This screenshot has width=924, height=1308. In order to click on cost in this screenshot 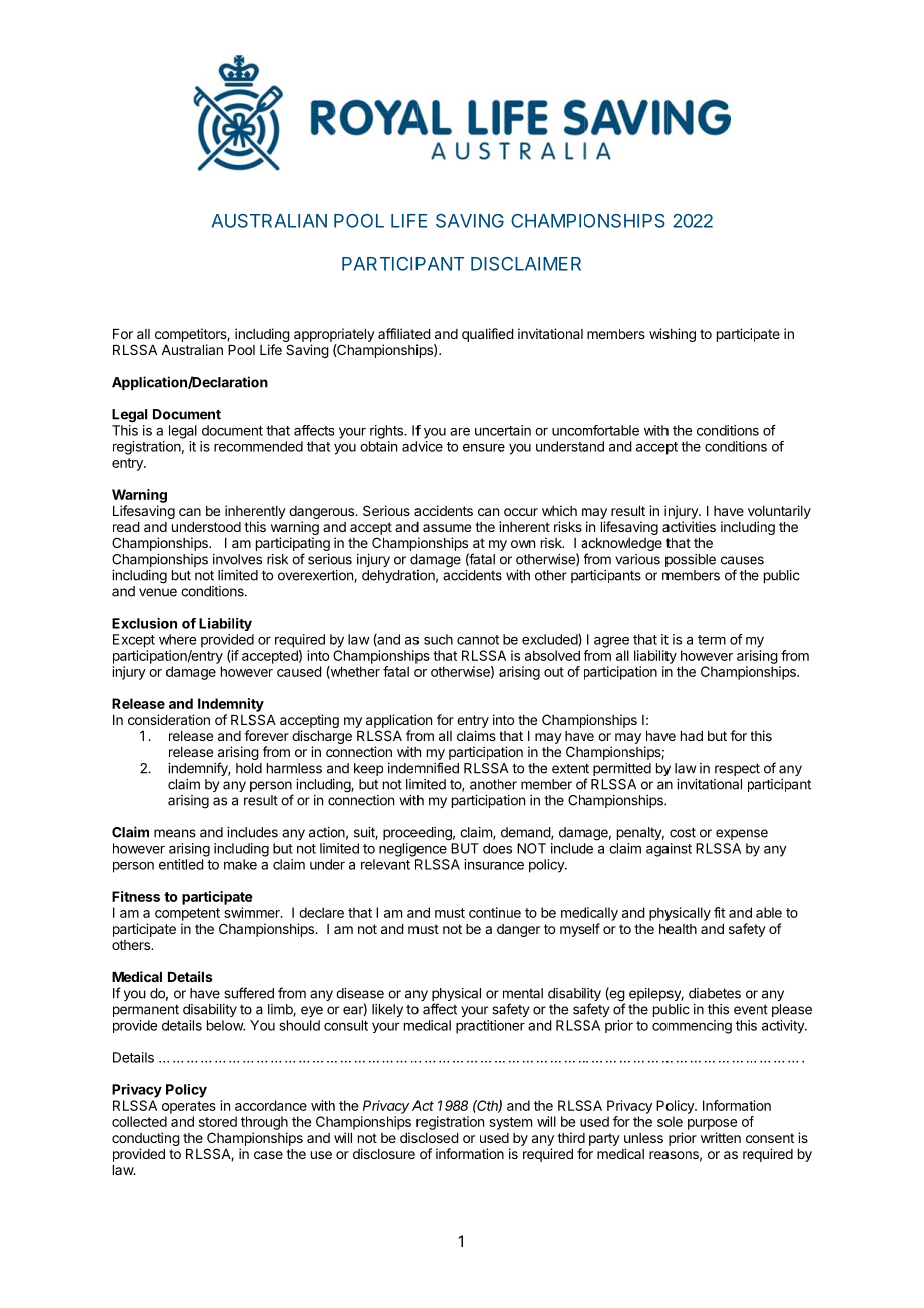, I will do `click(683, 832)`.
